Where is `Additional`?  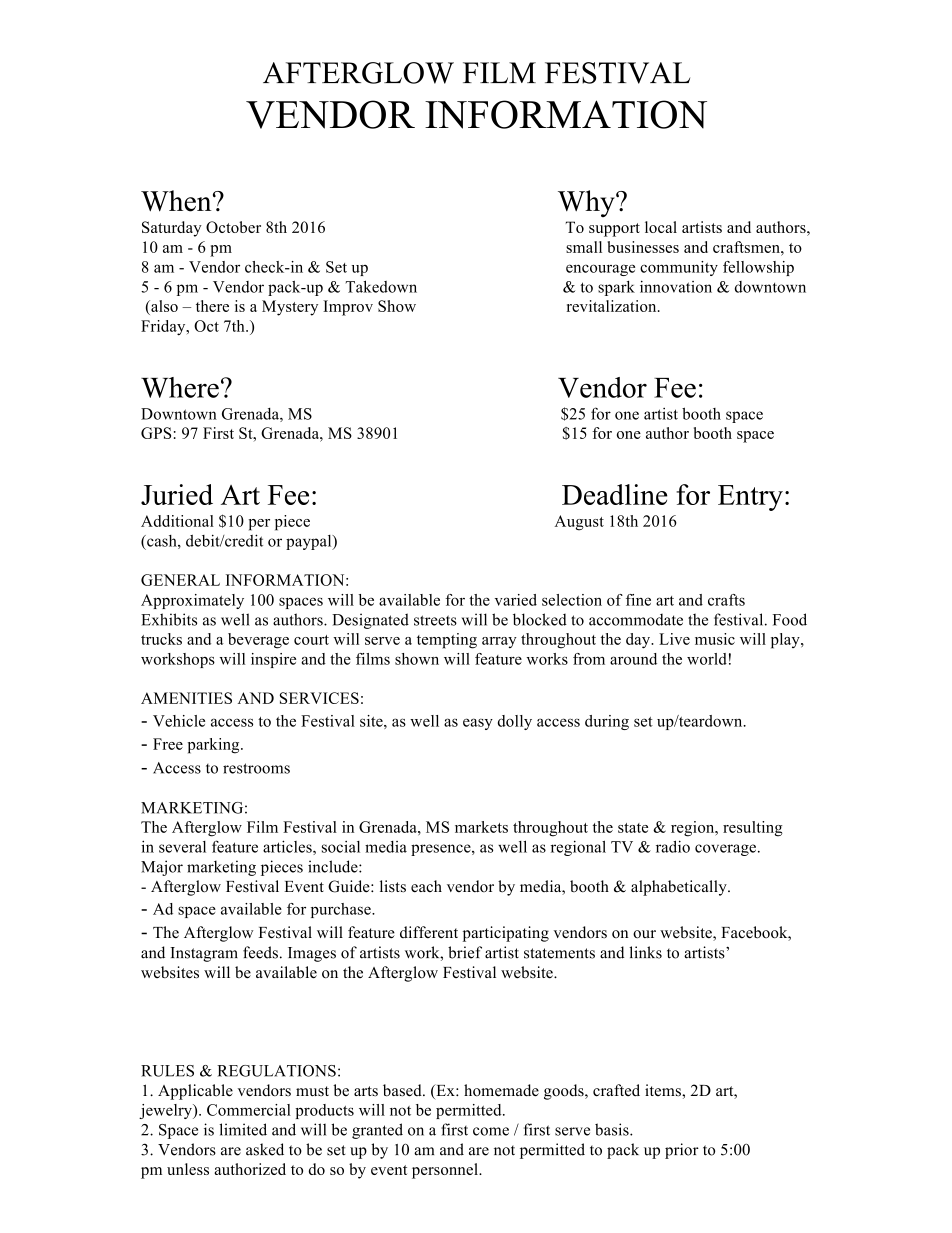 Additional is located at coordinates (177, 521).
